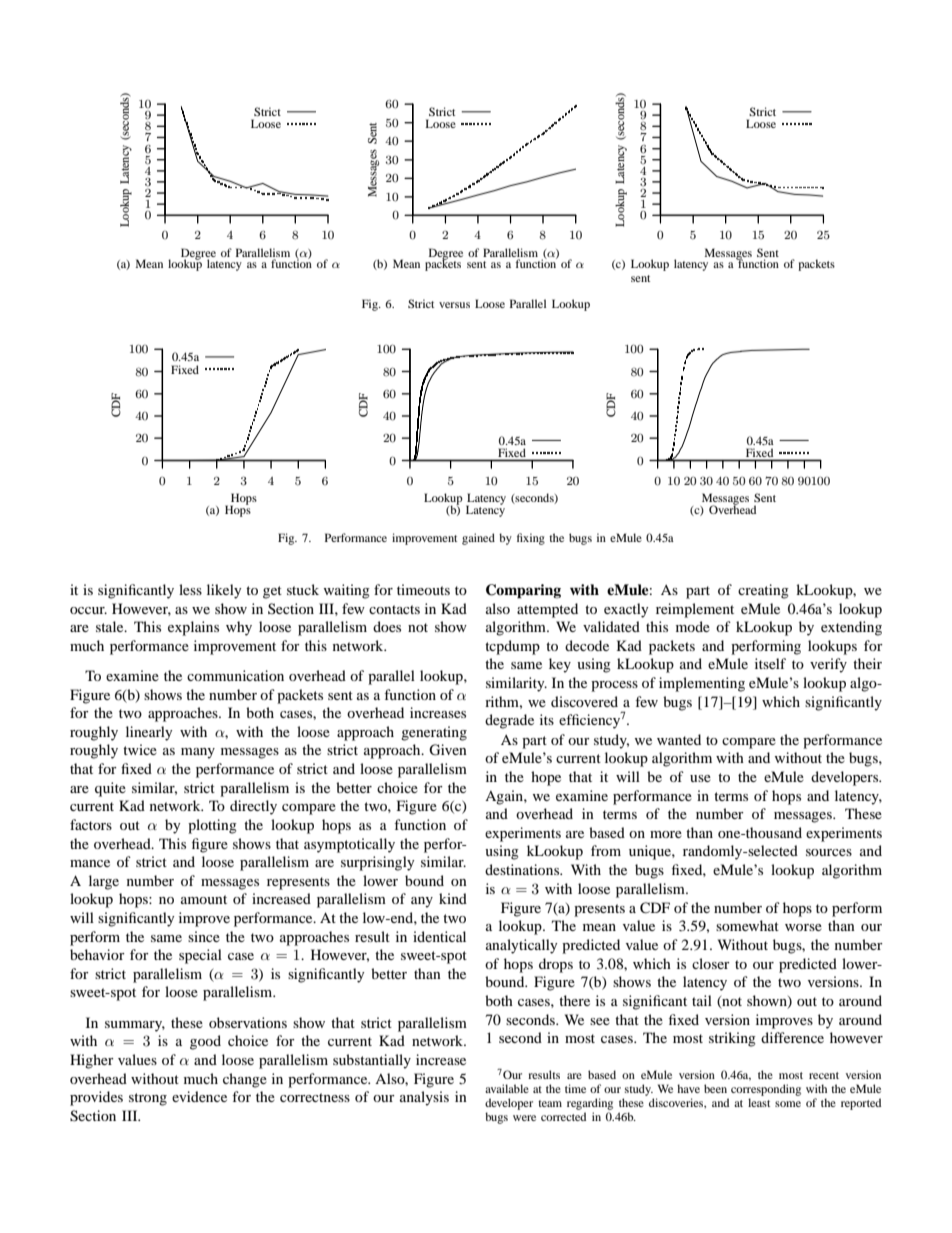 The height and width of the screenshot is (1233, 952). I want to click on plotting, so click(212, 826).
